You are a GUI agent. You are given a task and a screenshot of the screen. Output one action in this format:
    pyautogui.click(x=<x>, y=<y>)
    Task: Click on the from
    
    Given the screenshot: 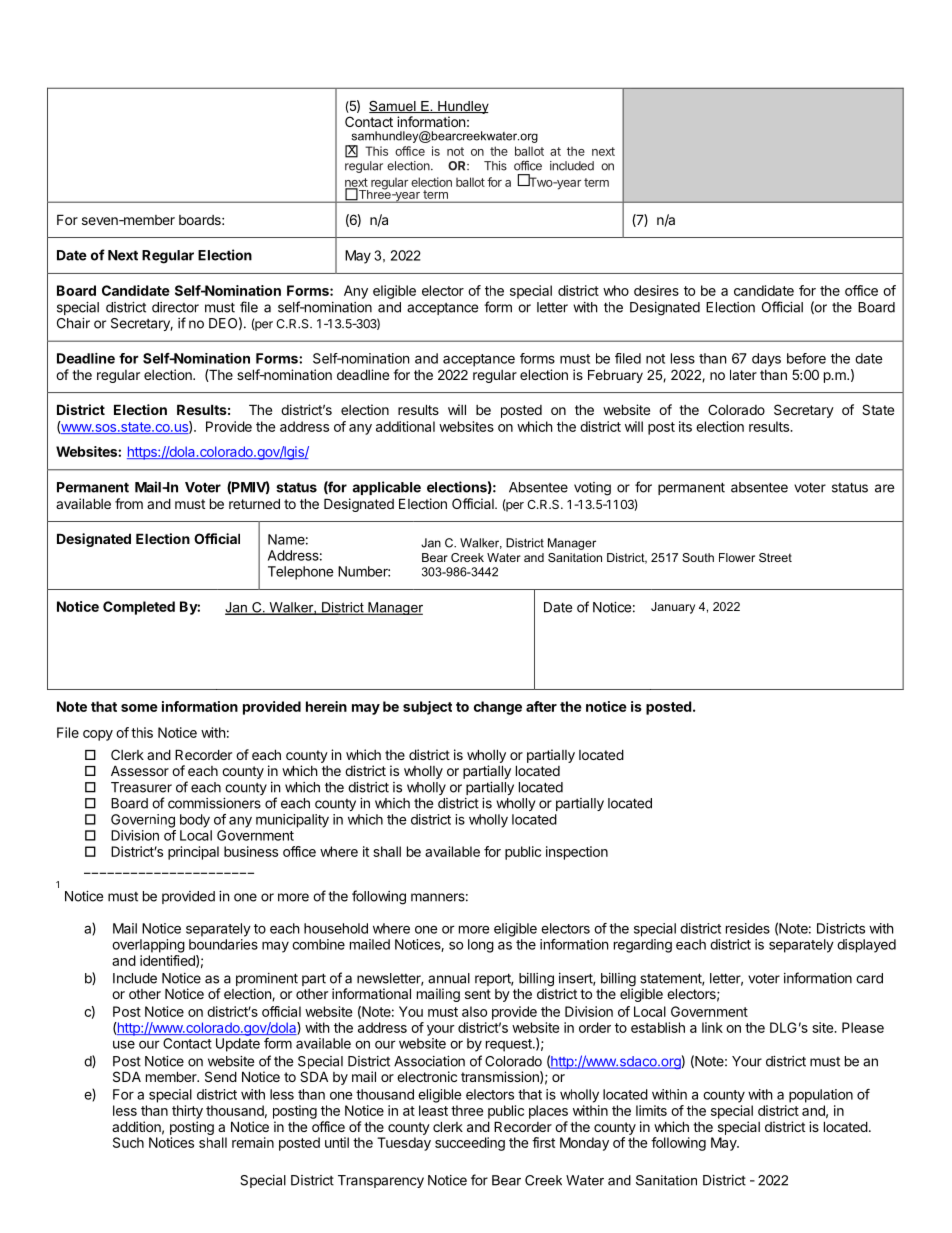 What is the action you would take?
    pyautogui.click(x=129, y=503)
